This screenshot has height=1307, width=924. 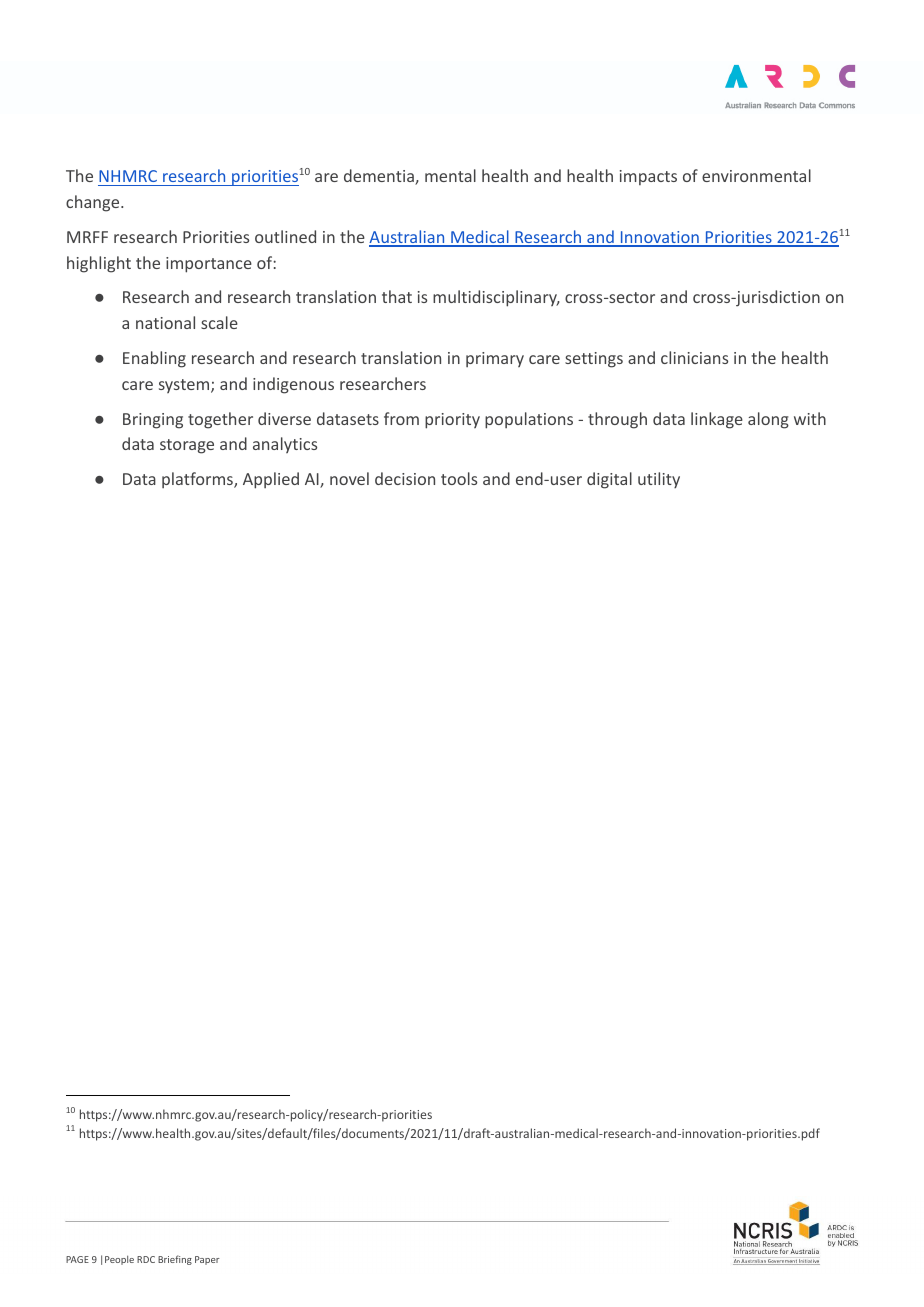 I want to click on utility, so click(x=659, y=480).
